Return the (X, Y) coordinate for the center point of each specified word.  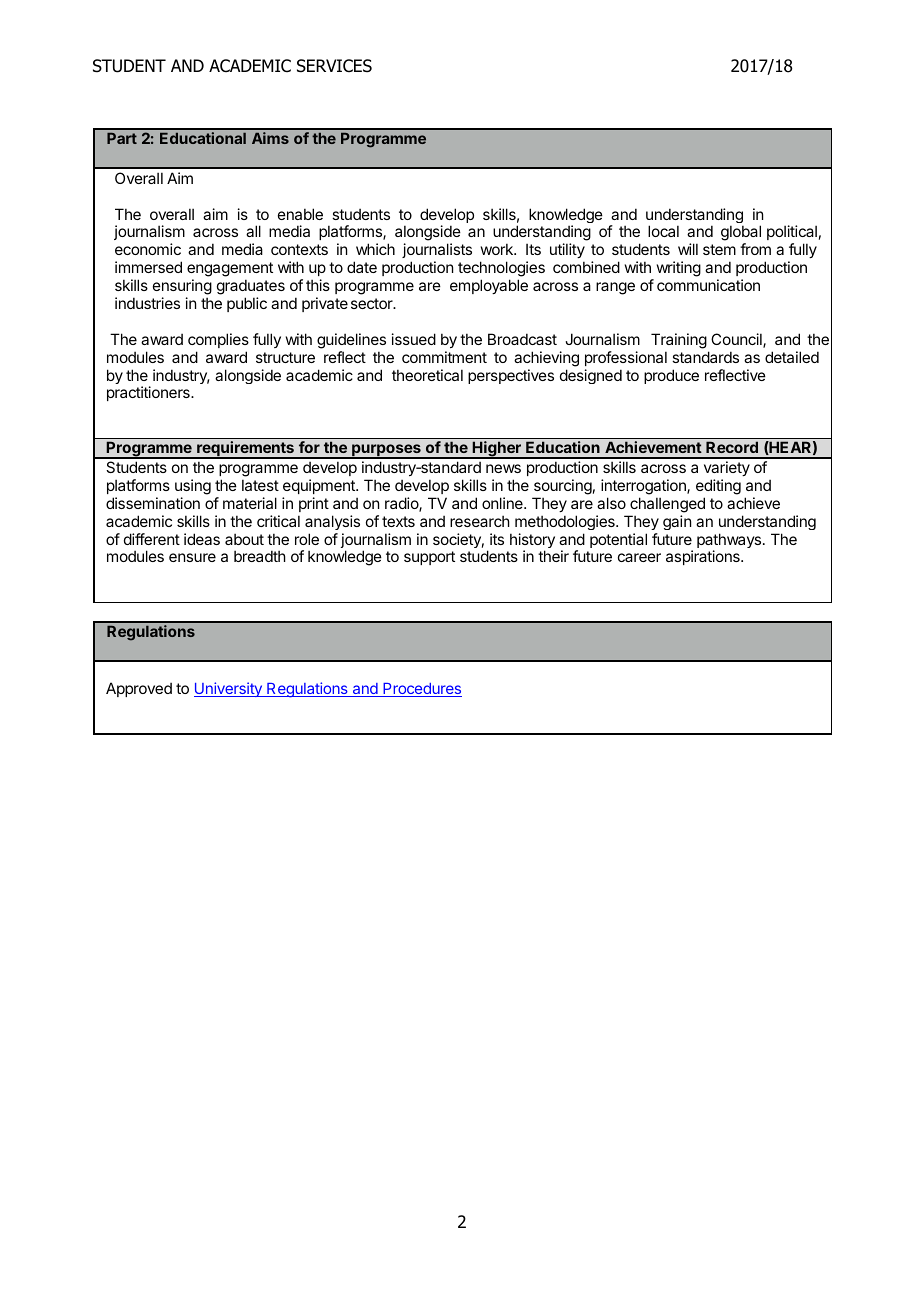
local (663, 231)
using (193, 487)
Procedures (421, 690)
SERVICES (334, 66)
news (503, 468)
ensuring (182, 287)
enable (300, 214)
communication (708, 285)
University (229, 689)
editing (718, 487)
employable (489, 286)
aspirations (704, 557)
